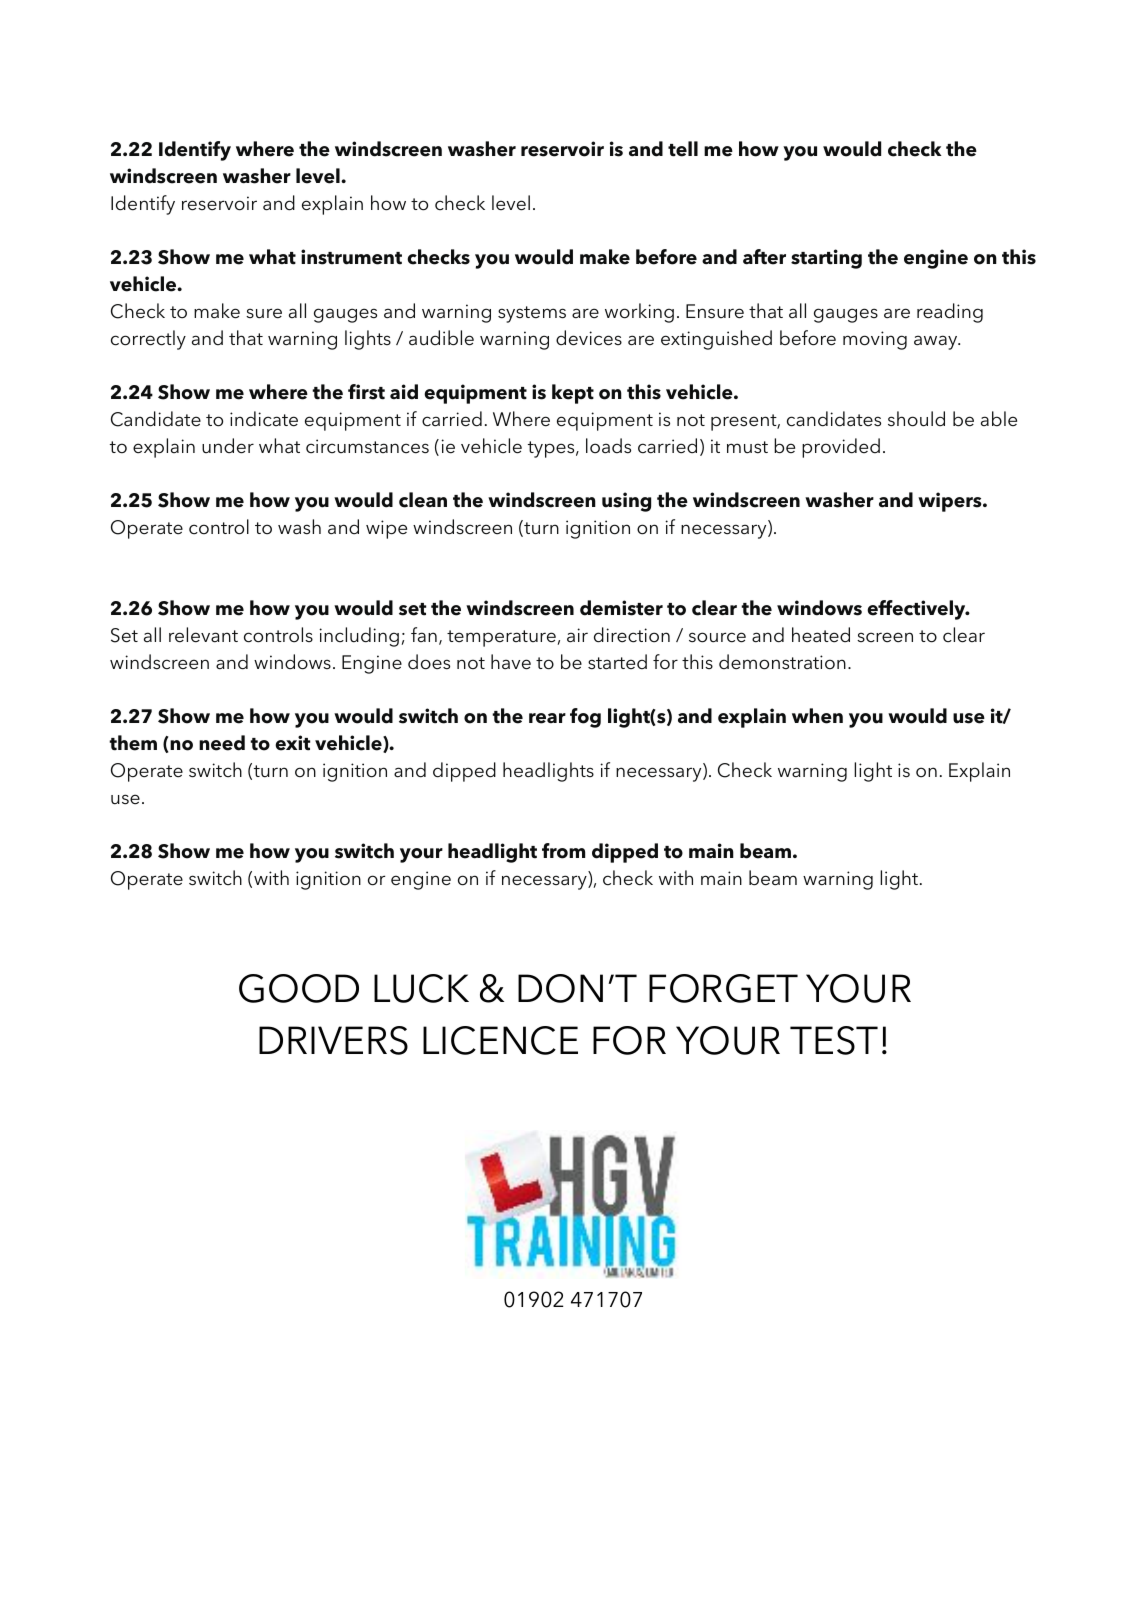 The width and height of the screenshot is (1148, 1624). What do you see at coordinates (203, 635) in the screenshot?
I see `relevant` at bounding box center [203, 635].
